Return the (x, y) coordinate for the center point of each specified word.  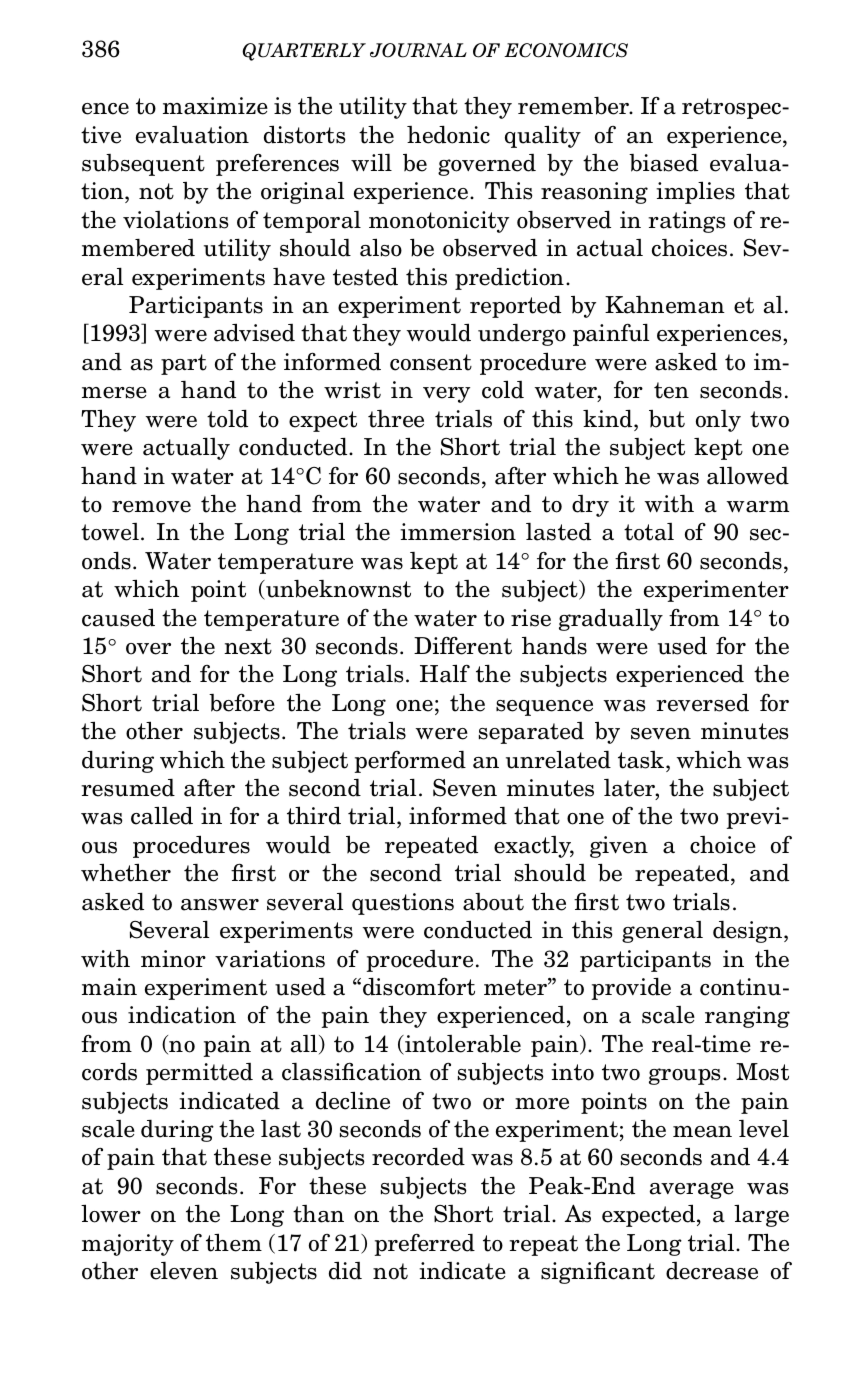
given (619, 847)
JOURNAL (418, 50)
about (493, 902)
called (162, 815)
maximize (215, 106)
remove (151, 507)
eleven (184, 1271)
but (667, 419)
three (396, 419)
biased (663, 163)
